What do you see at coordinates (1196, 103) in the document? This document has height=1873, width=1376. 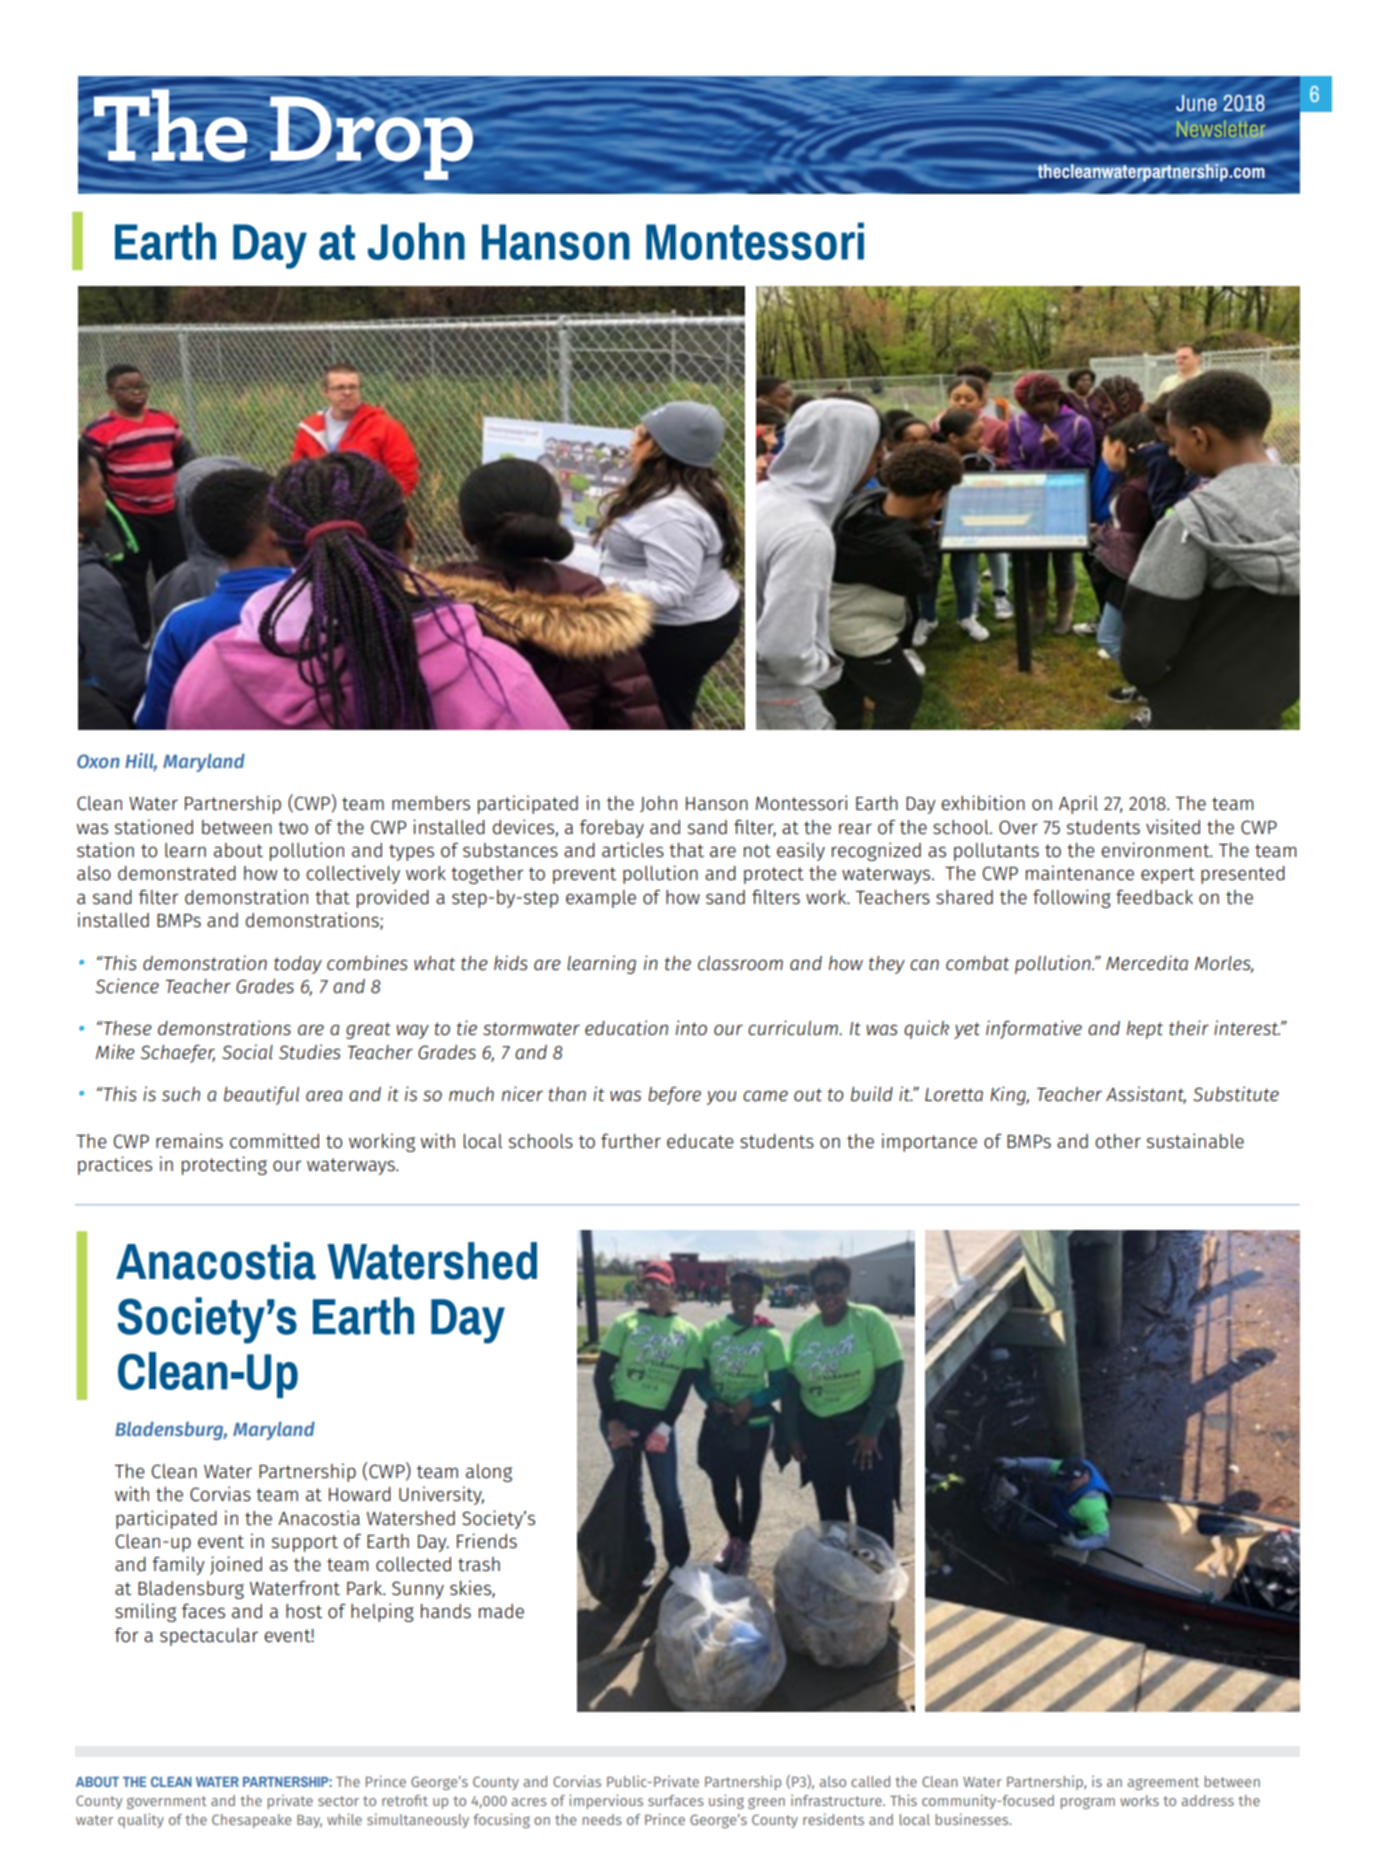 I see `June` at bounding box center [1196, 103].
